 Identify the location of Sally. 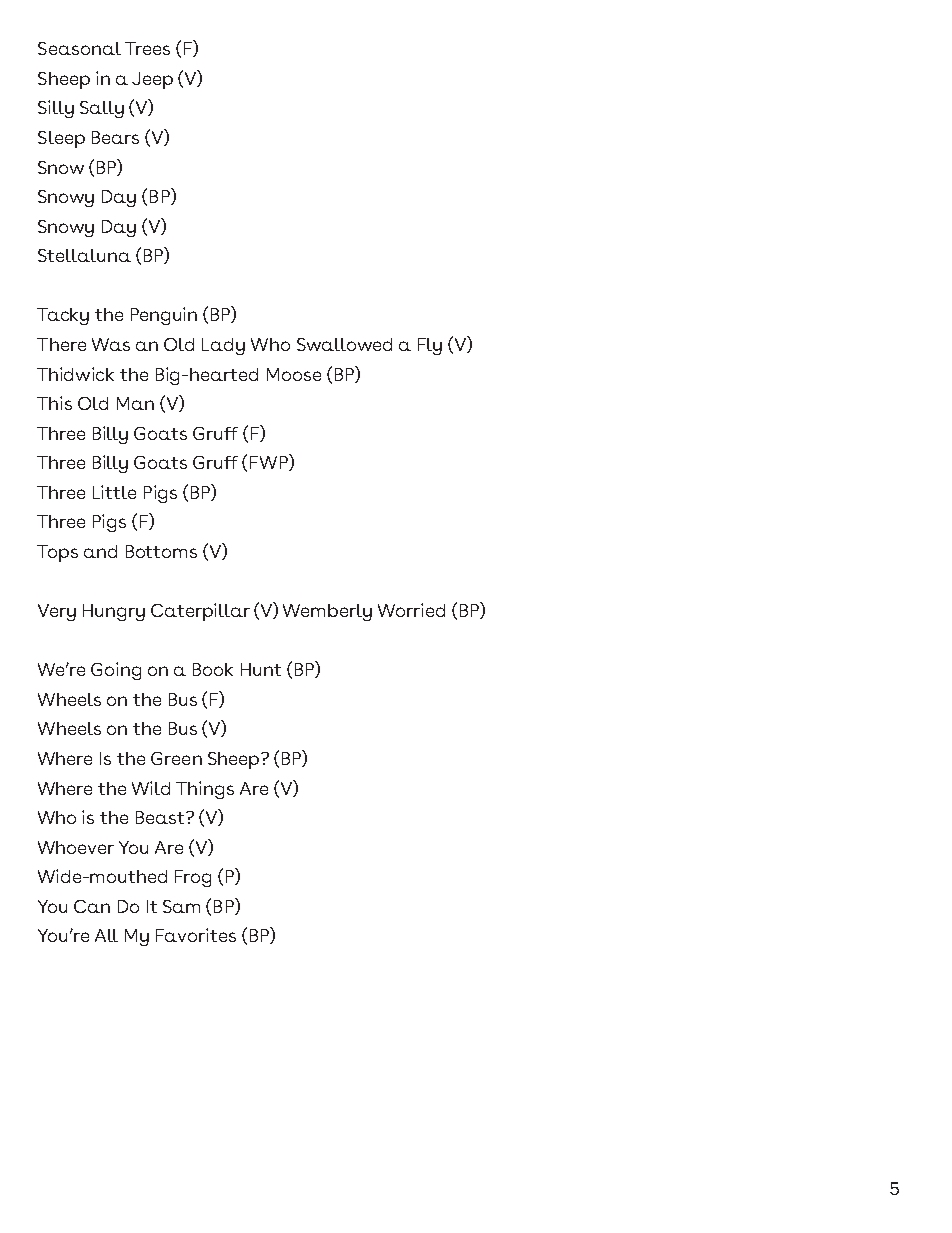
(102, 109).
